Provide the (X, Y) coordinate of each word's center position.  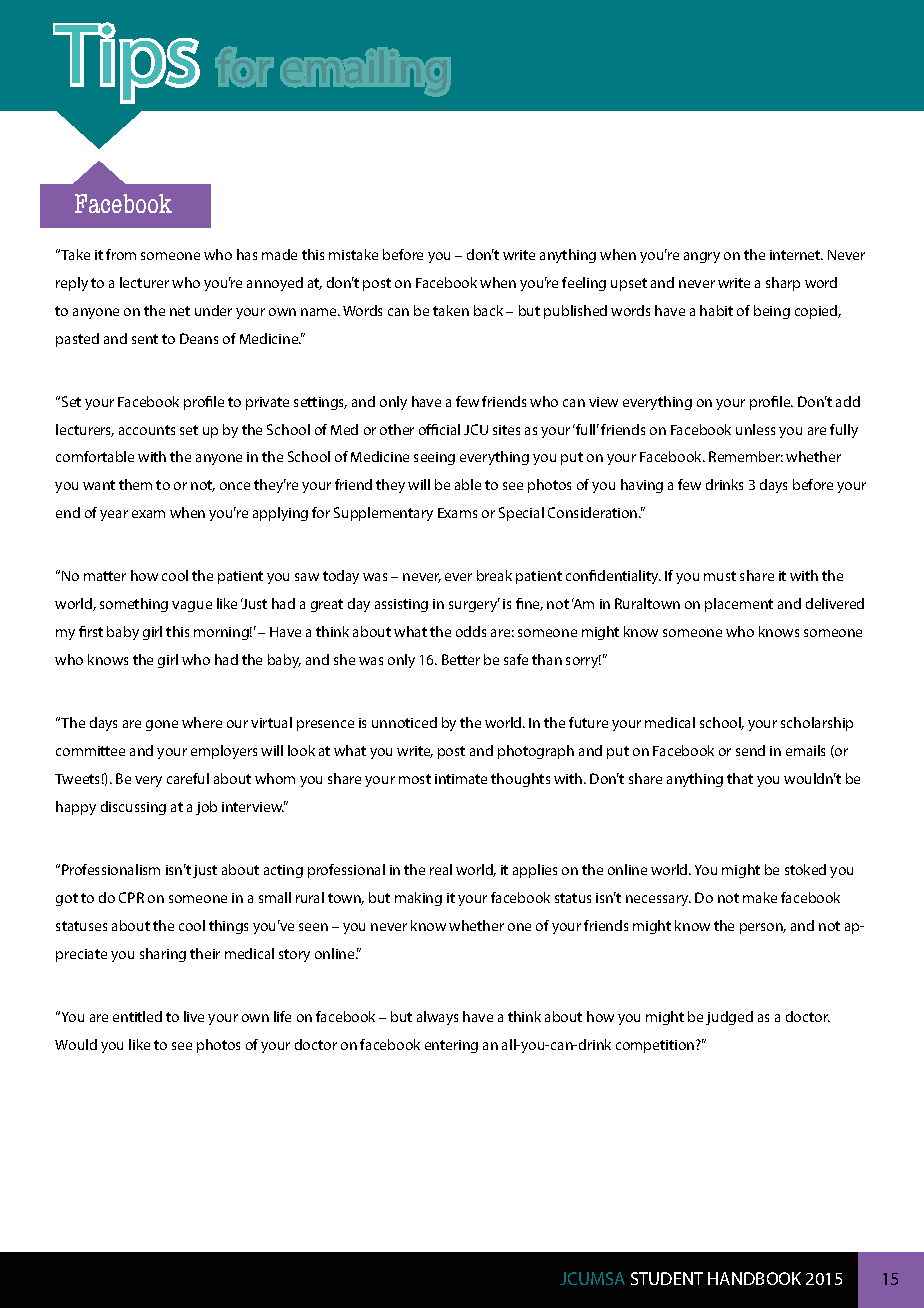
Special (521, 514)
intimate (461, 779)
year (114, 515)
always (437, 1018)
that (740, 778)
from (121, 254)
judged (729, 1018)
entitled (137, 1016)
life (282, 1016)
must (720, 576)
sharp (783, 284)
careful (188, 778)
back (488, 310)
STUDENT (667, 1278)
